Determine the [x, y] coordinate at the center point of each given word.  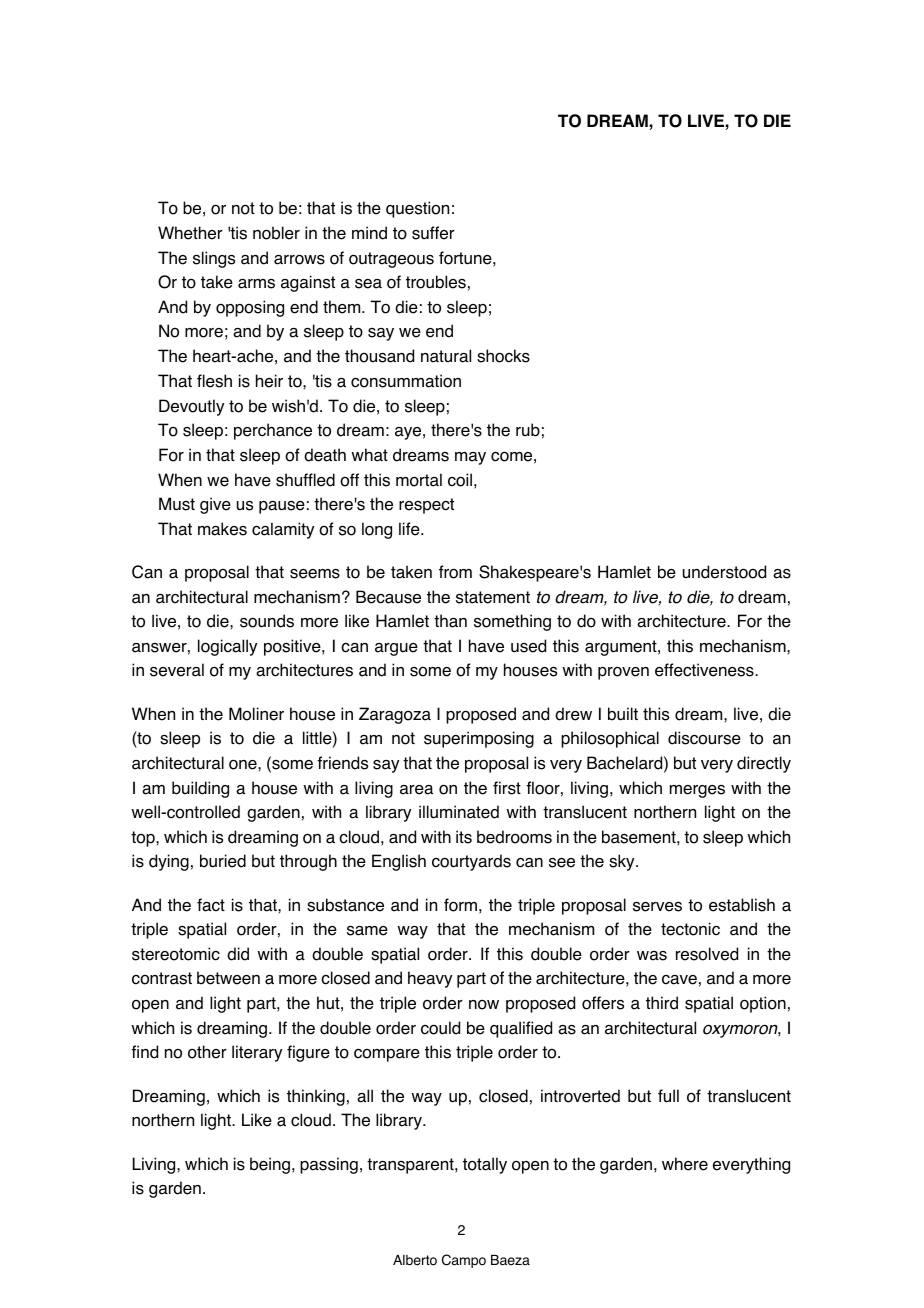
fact [211, 905]
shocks [503, 356]
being [270, 1165]
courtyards [471, 862]
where [685, 1164]
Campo [464, 1261]
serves [657, 907]
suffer [433, 233]
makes [222, 529]
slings [214, 259]
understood [724, 572]
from [455, 572]
